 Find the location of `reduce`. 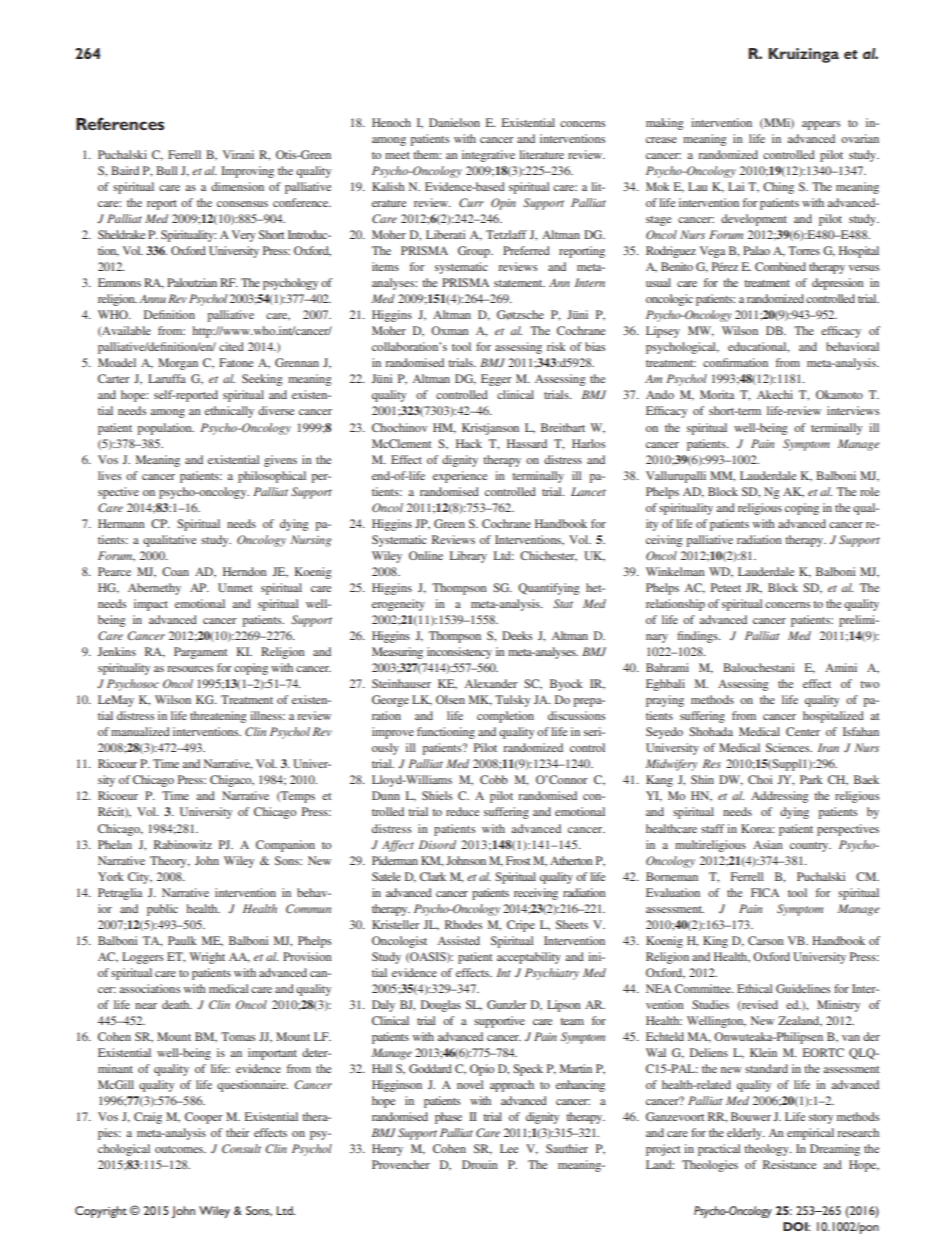

reduce is located at coordinates (462, 811).
